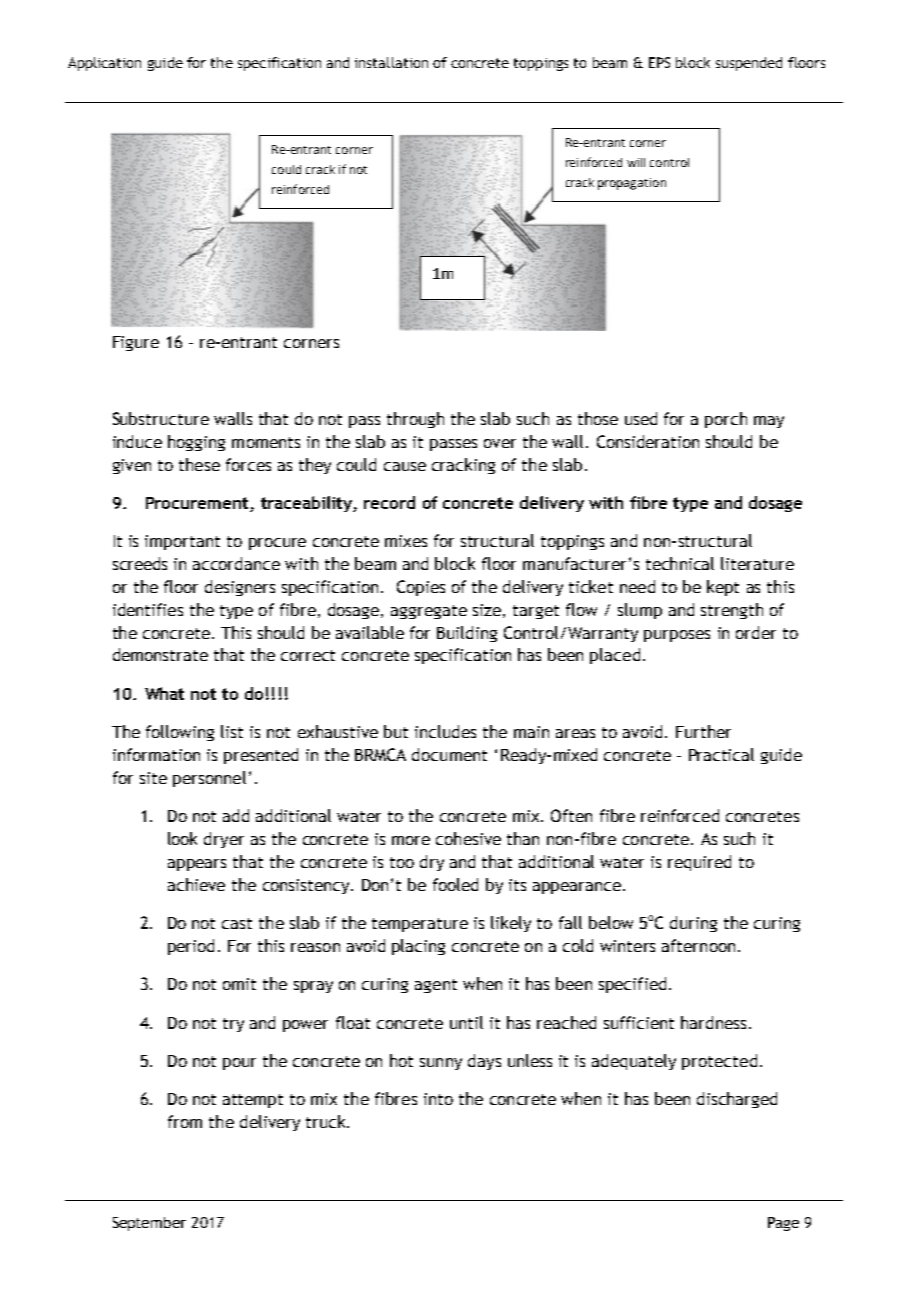 This screenshot has height=1308, width=924. What do you see at coordinates (391, 62) in the screenshot?
I see `installation` at bounding box center [391, 62].
